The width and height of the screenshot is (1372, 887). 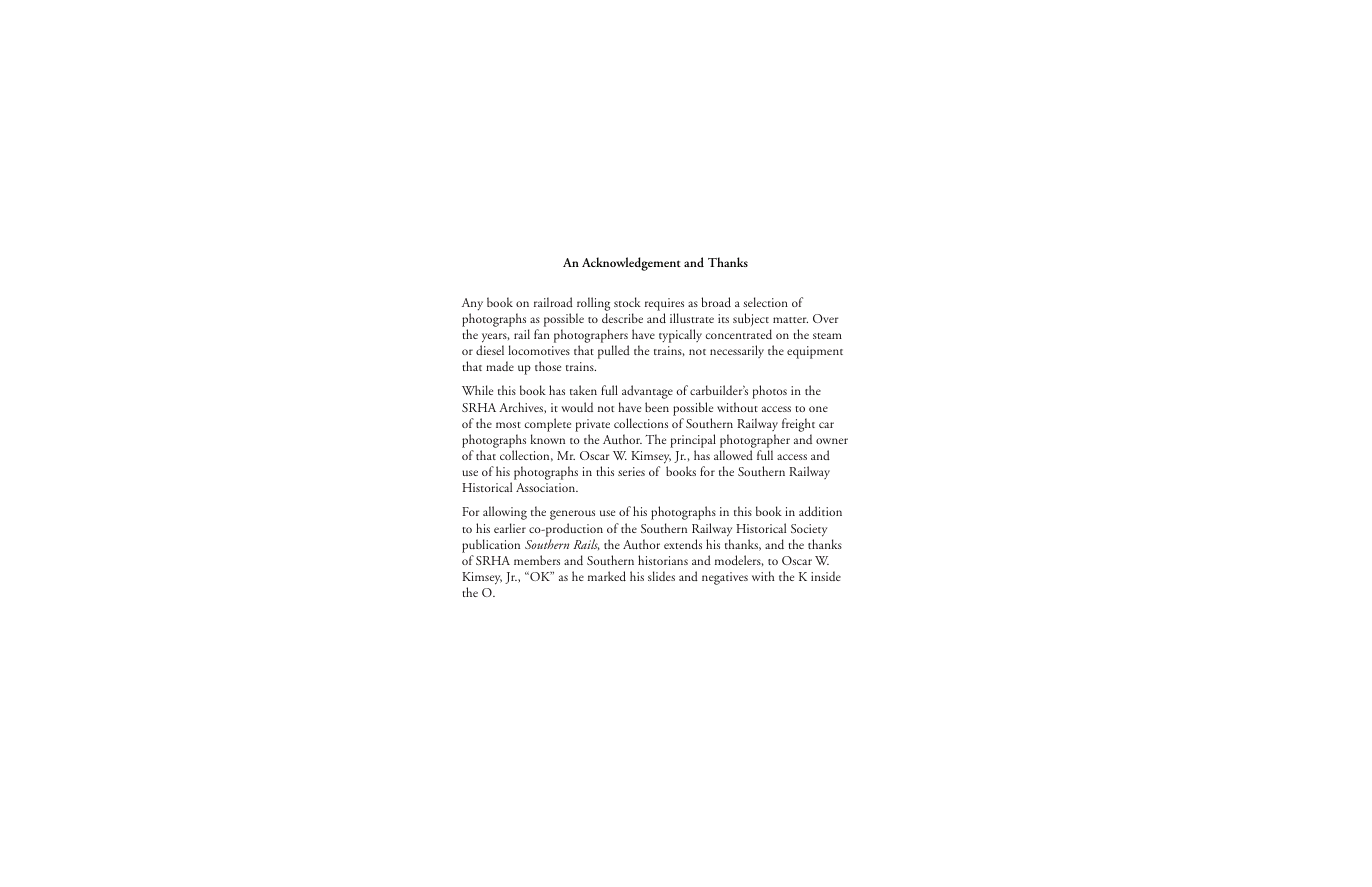 I want to click on Any, so click(x=472, y=304).
